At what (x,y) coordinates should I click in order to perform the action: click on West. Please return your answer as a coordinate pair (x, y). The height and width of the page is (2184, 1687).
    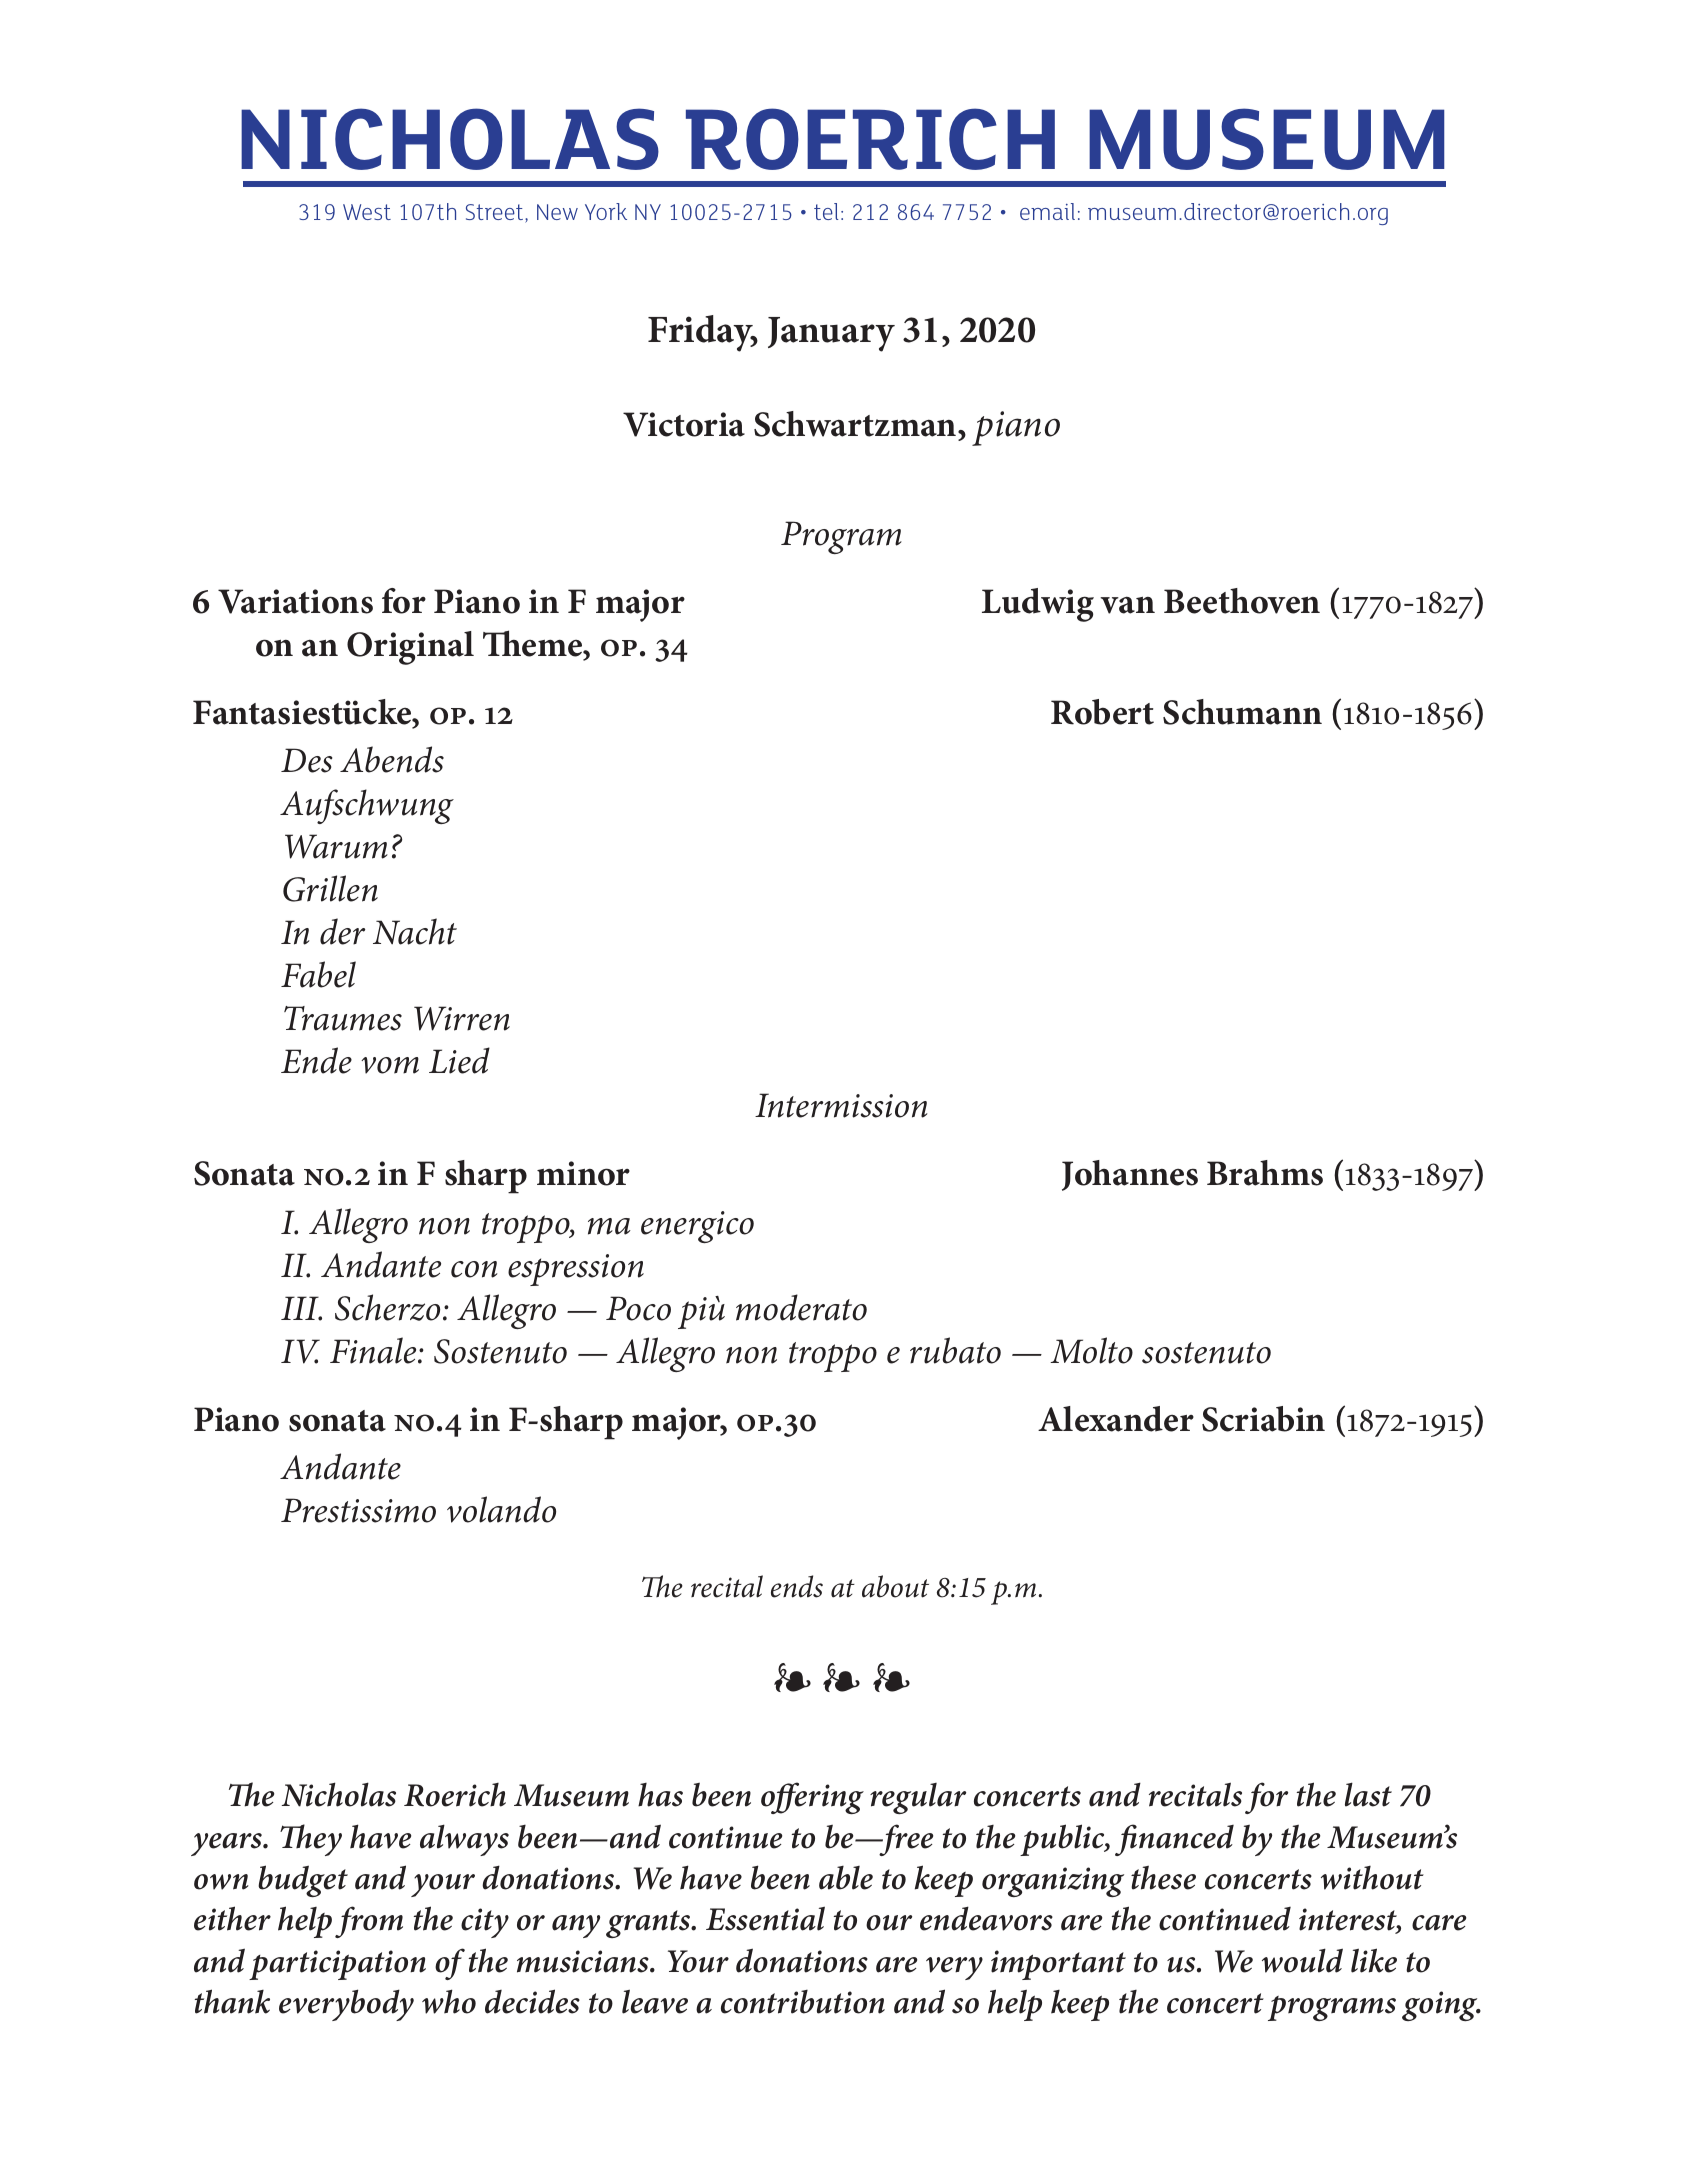
    Looking at the image, I should click on (367, 212).
